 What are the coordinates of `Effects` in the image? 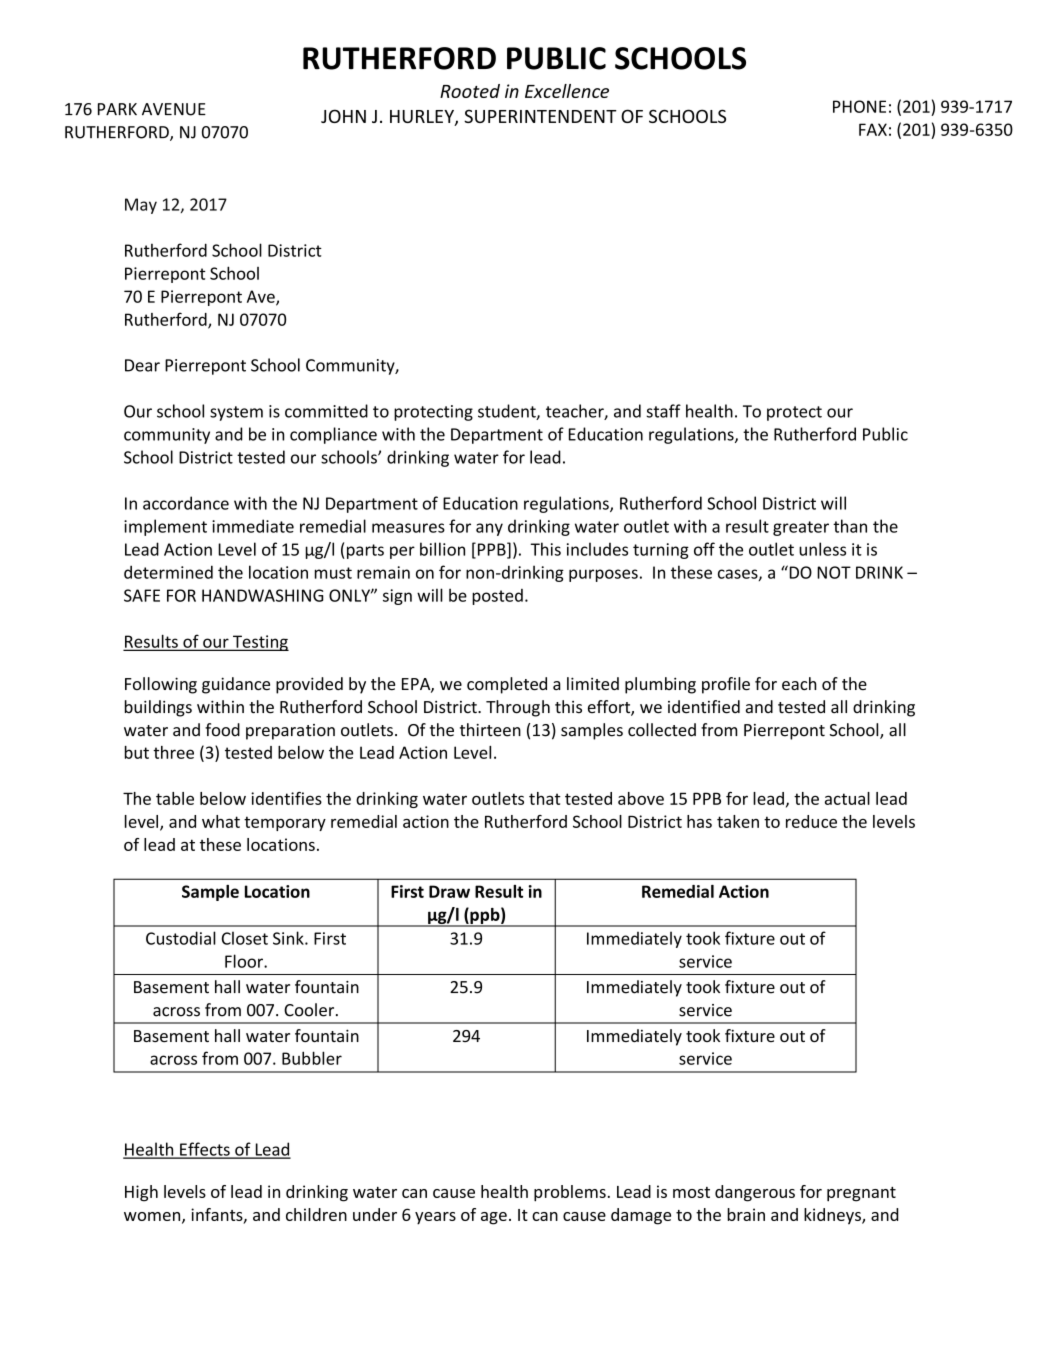 It's located at (205, 1150).
